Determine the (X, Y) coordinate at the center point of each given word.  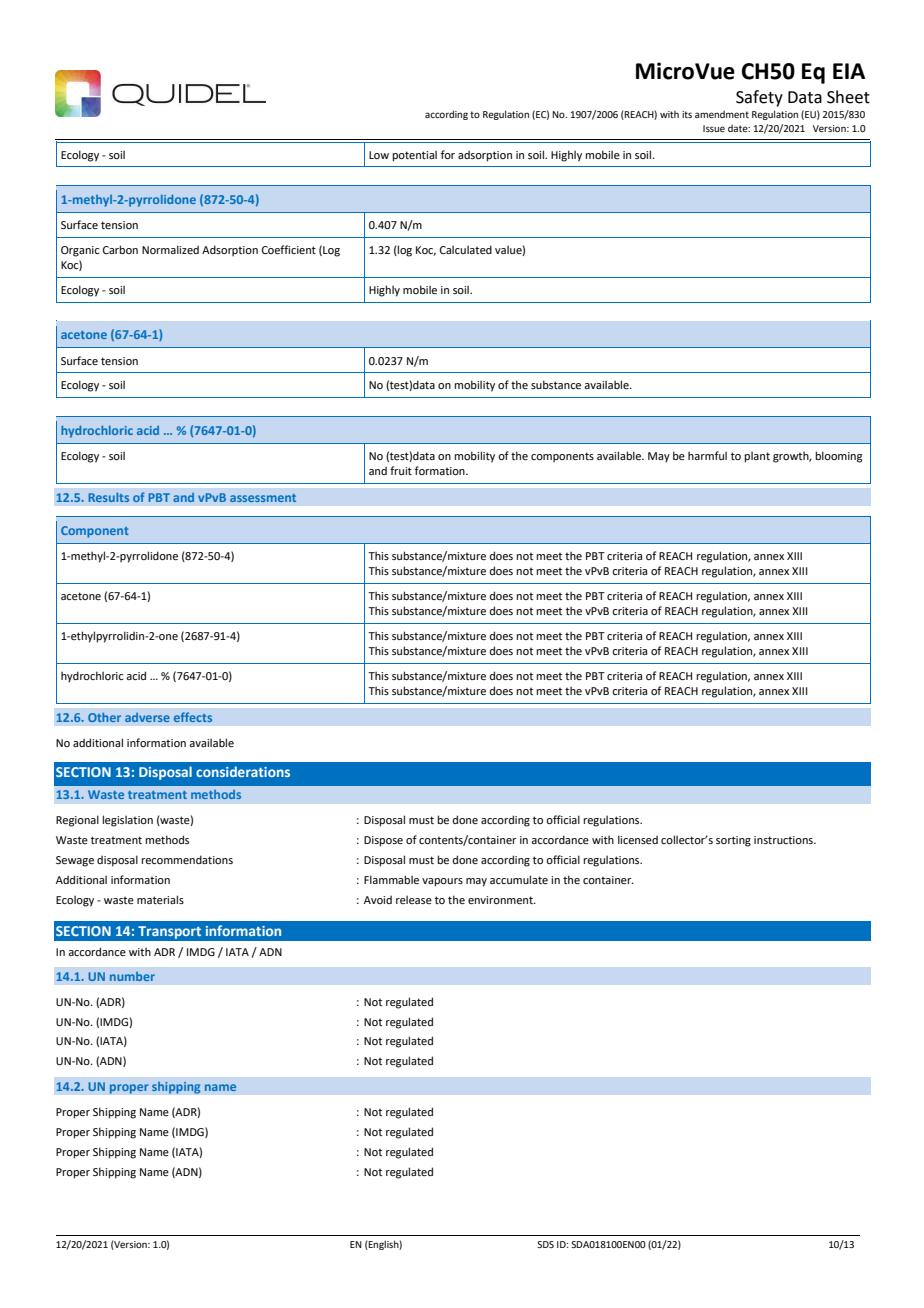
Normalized (170, 249)
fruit (401, 470)
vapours (442, 882)
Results (109, 497)
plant (757, 457)
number (132, 976)
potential (414, 156)
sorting (733, 841)
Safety (759, 98)
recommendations (187, 859)
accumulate (519, 879)
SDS (545, 1244)
